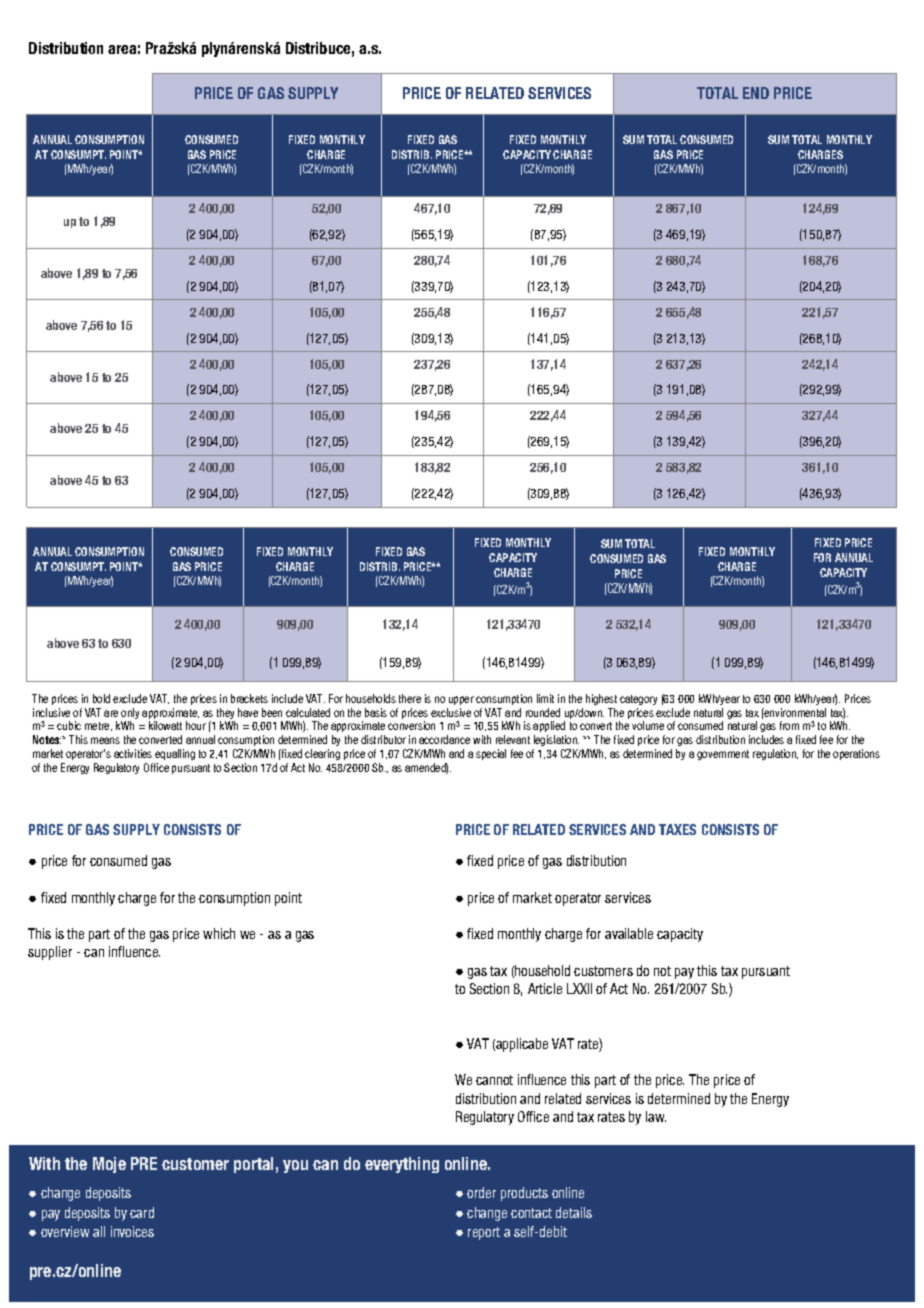 This image has width=924, height=1308. Describe the element at coordinates (451, 712) in the image. I see `exclusive` at that location.
